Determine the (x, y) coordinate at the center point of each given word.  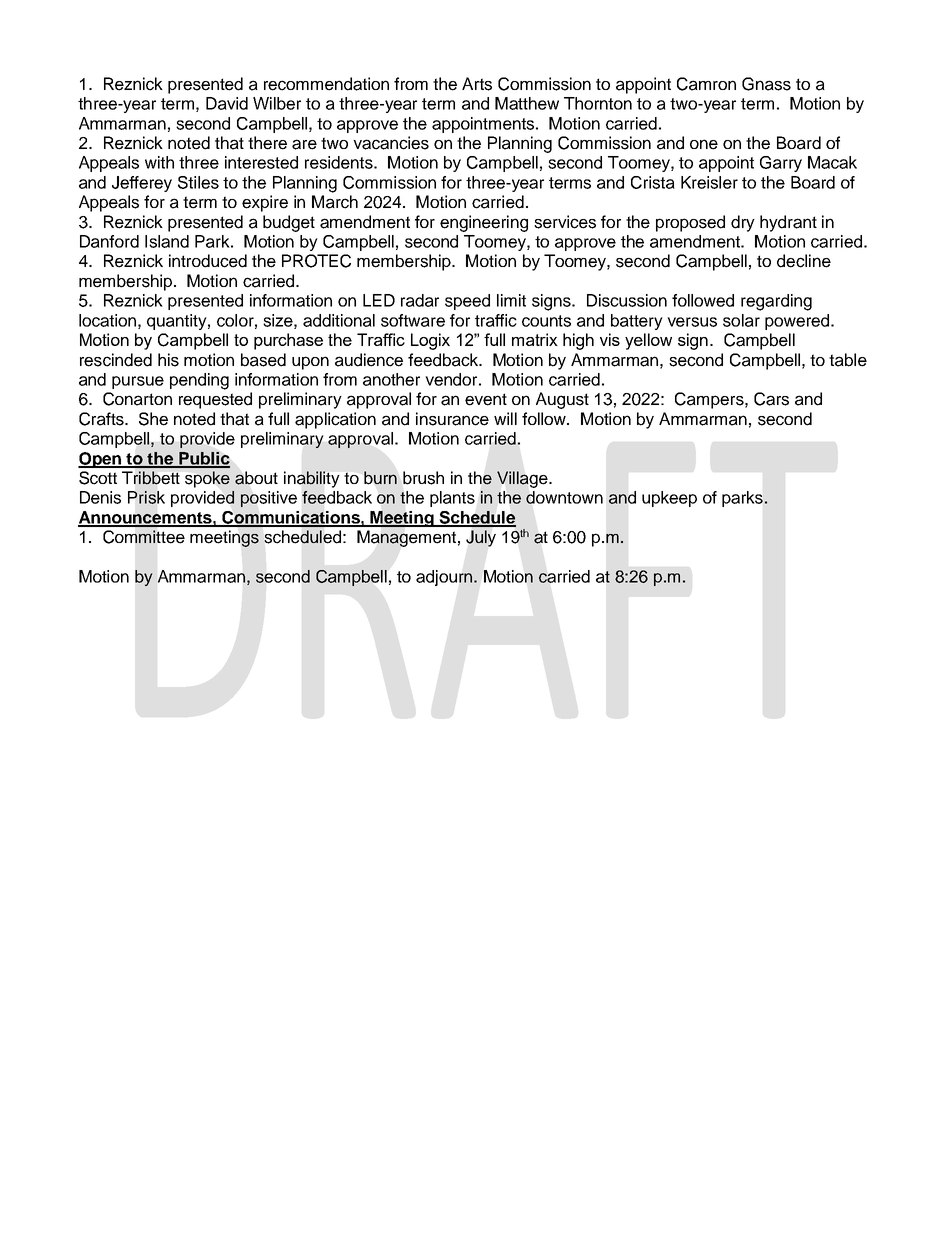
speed (467, 302)
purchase (288, 341)
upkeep (669, 499)
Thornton (598, 103)
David (227, 103)
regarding (776, 302)
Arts (477, 84)
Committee (144, 537)
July (481, 538)
